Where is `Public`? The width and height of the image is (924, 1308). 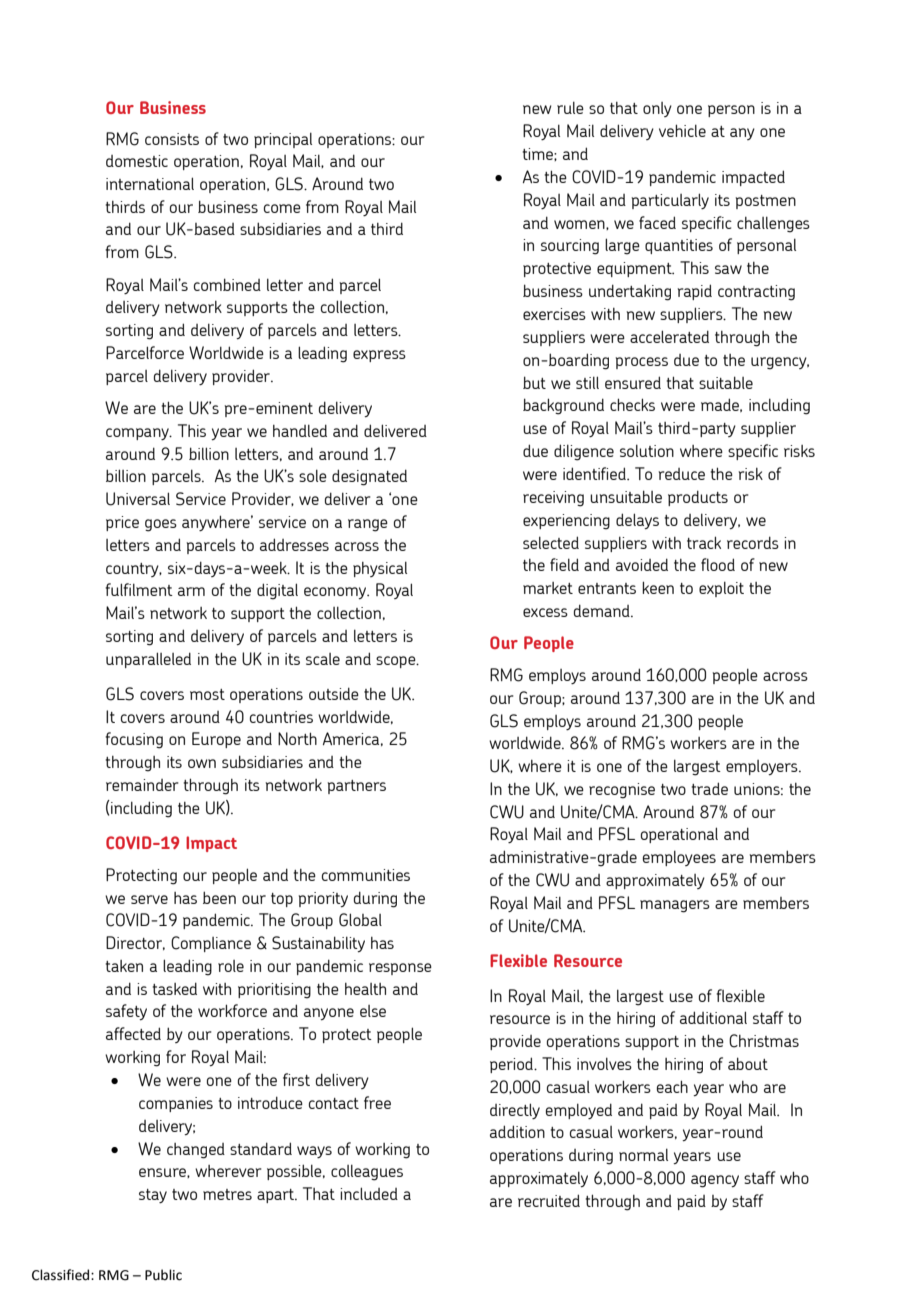 Public is located at coordinates (163, 1275).
